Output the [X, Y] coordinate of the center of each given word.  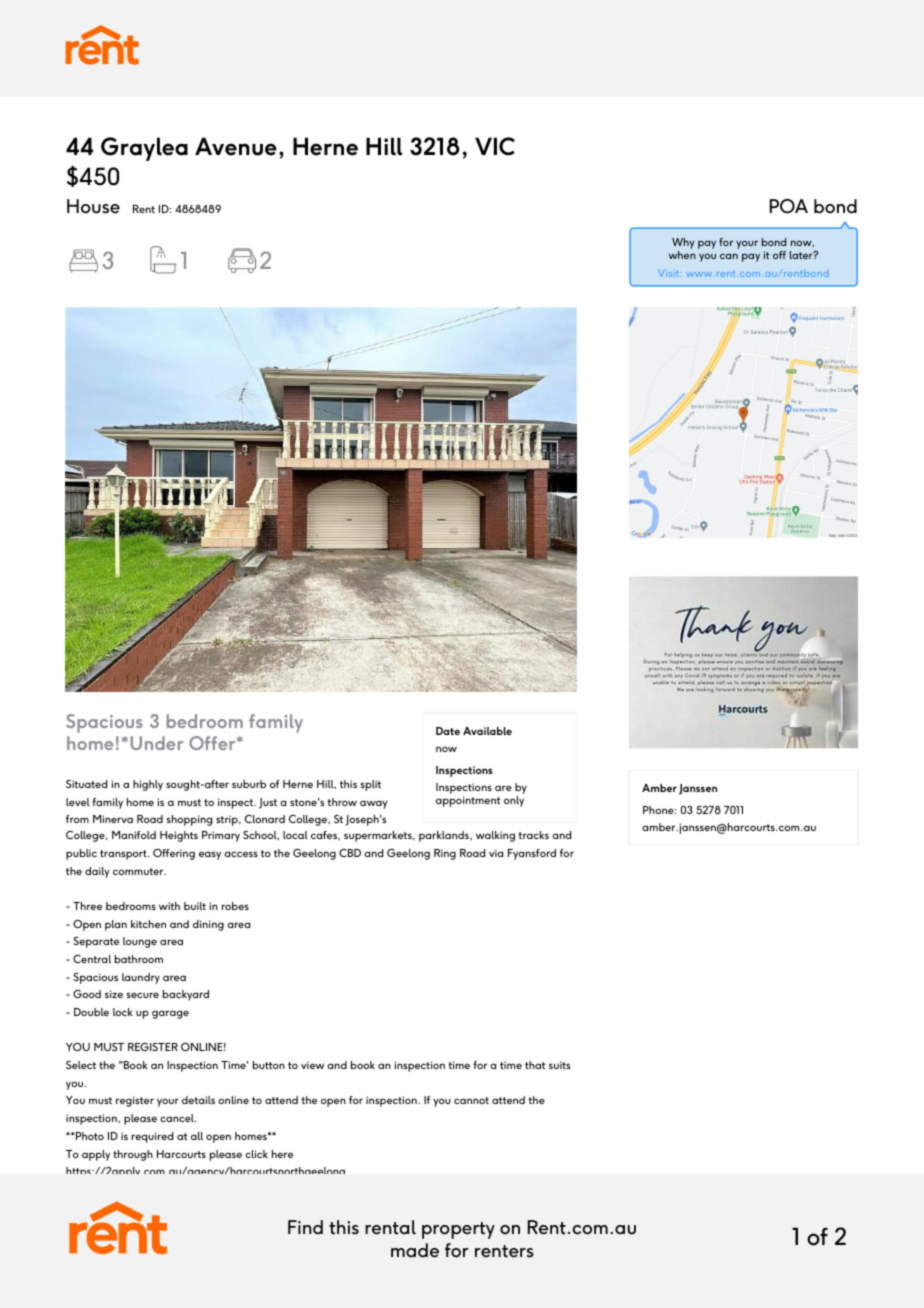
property [458, 1230]
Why [683, 245]
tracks [533, 835]
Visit [668, 273]
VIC [495, 146]
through [133, 1155]
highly [148, 785]
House [93, 206]
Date [448, 731]
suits [560, 1065]
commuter [139, 871]
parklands [445, 836]
